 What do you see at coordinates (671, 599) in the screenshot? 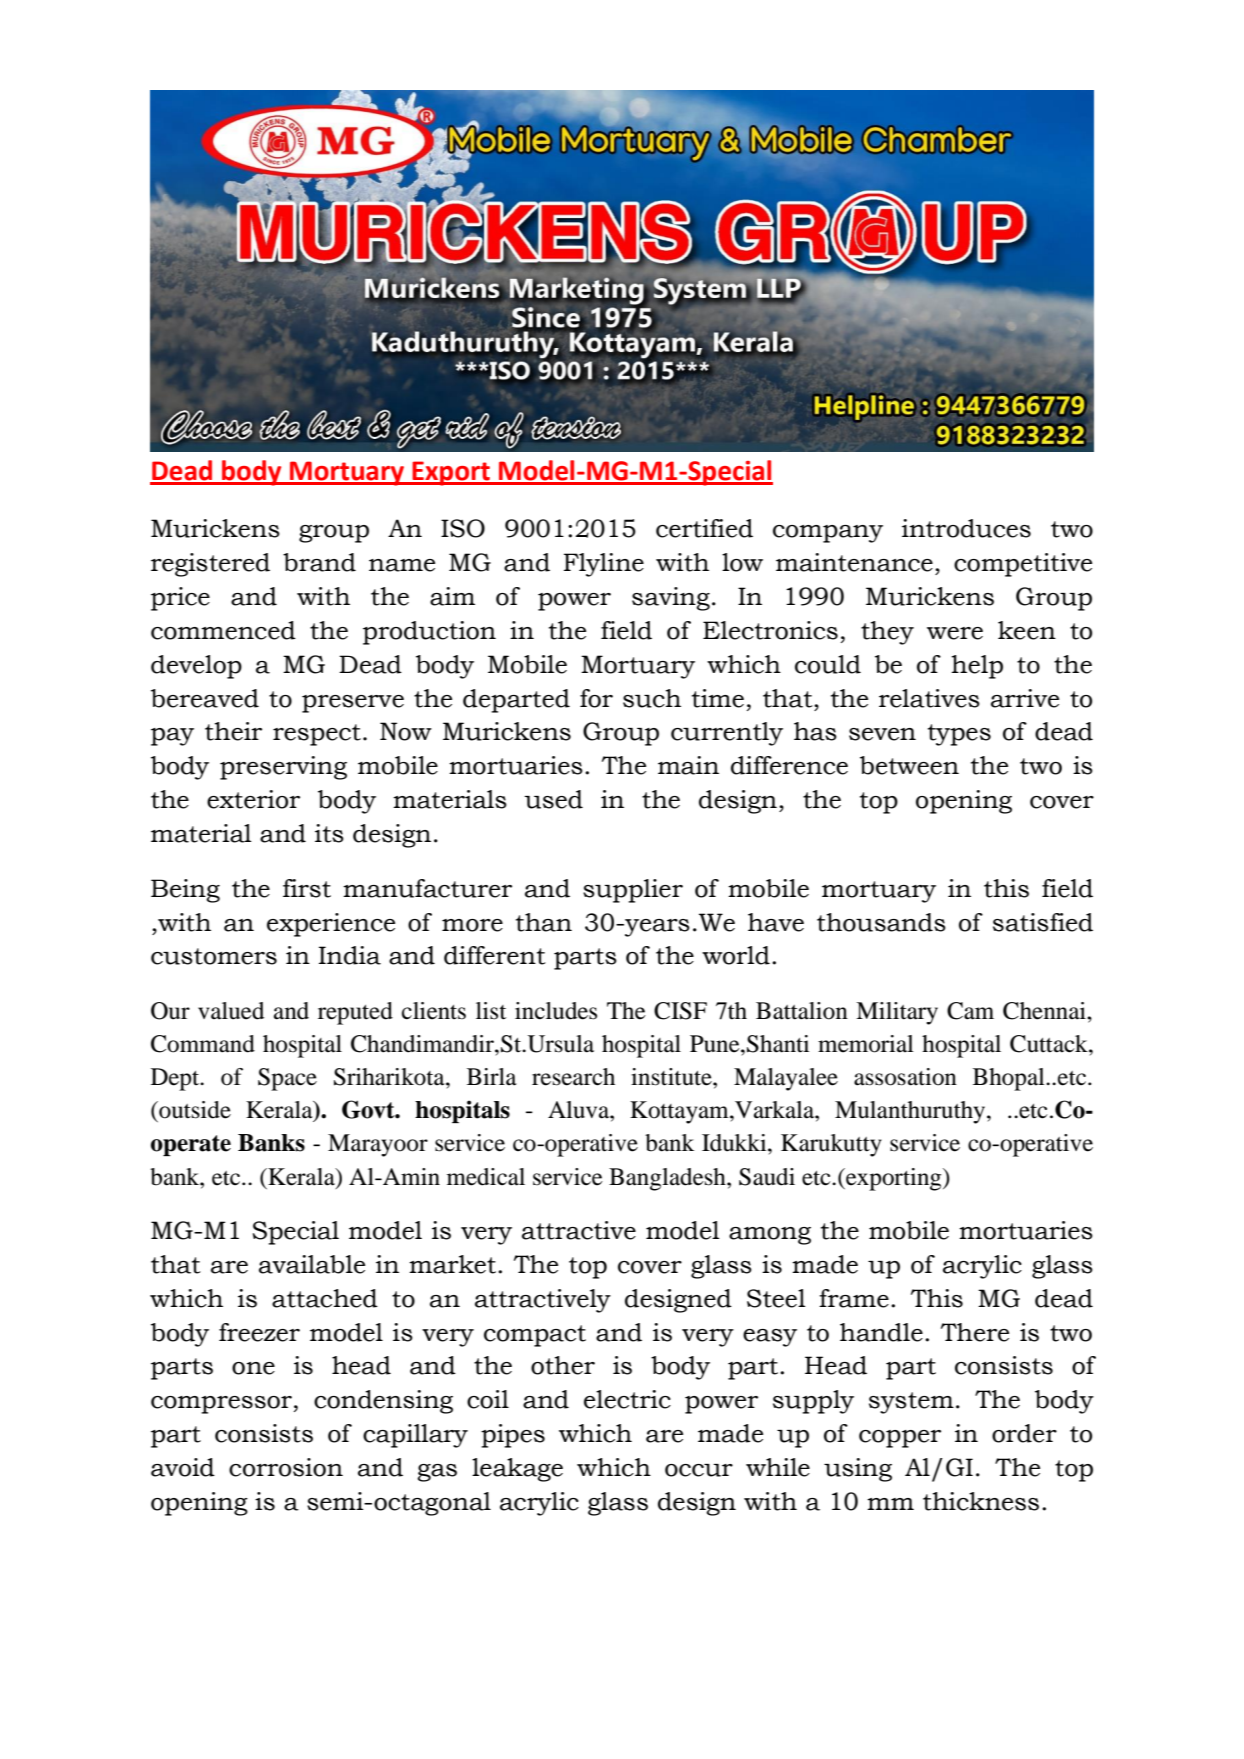
I see `saving` at bounding box center [671, 599].
